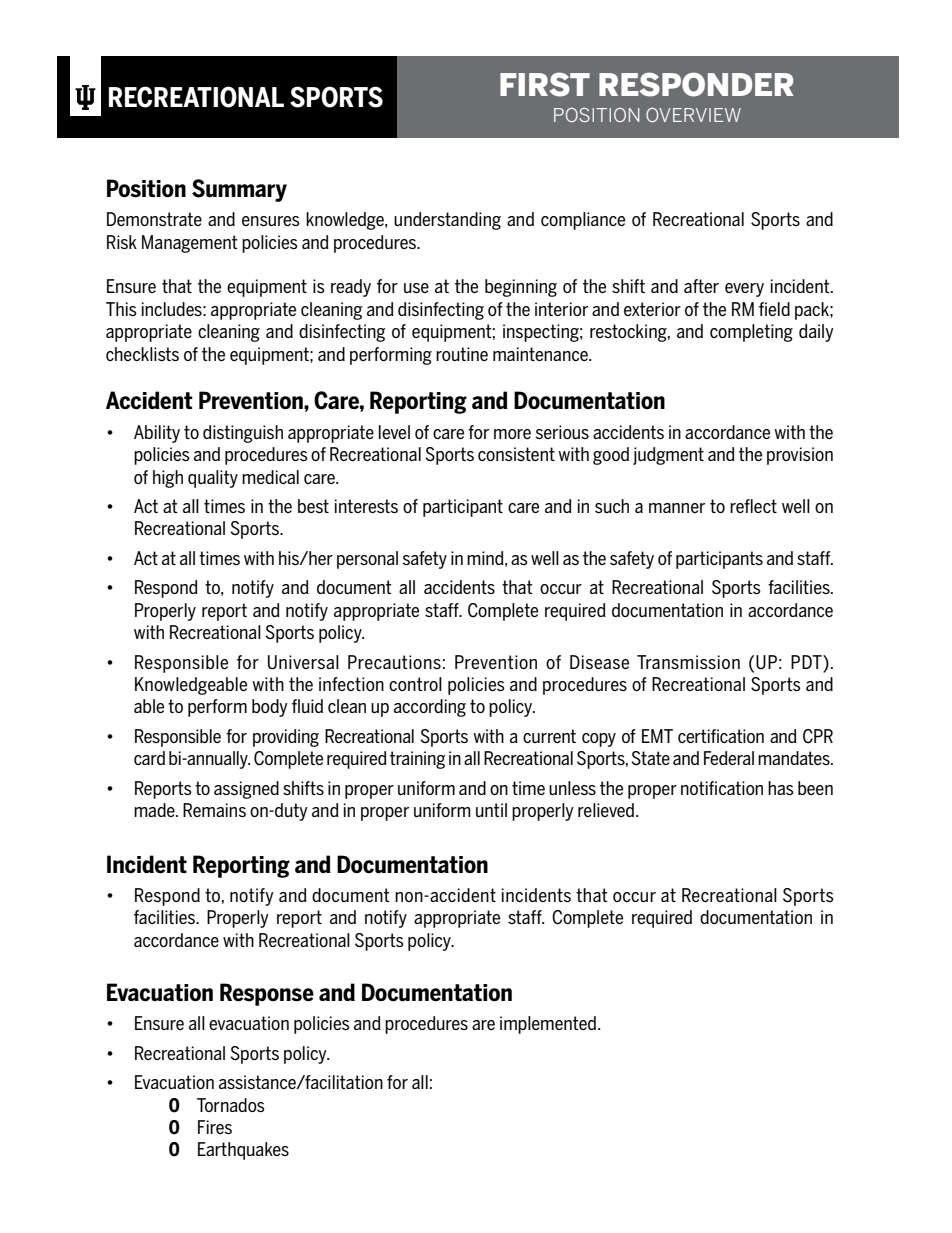 The image size is (952, 1233). I want to click on Universal, so click(303, 662).
